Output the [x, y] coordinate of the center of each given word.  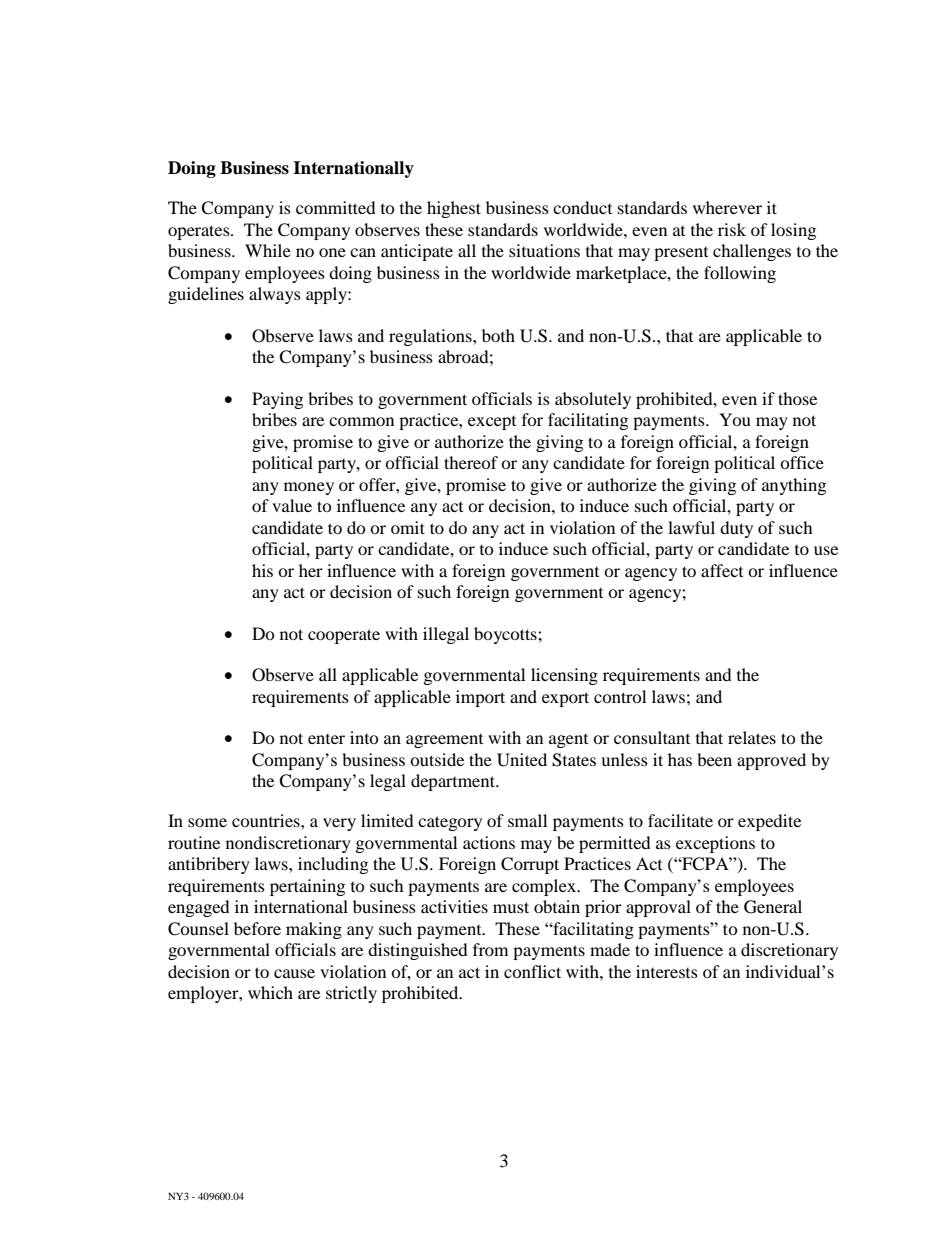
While [268, 250]
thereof [471, 462]
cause [294, 973]
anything [794, 486]
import [480, 698]
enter [326, 739]
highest [454, 209]
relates [752, 737]
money [309, 488]
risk [732, 229]
